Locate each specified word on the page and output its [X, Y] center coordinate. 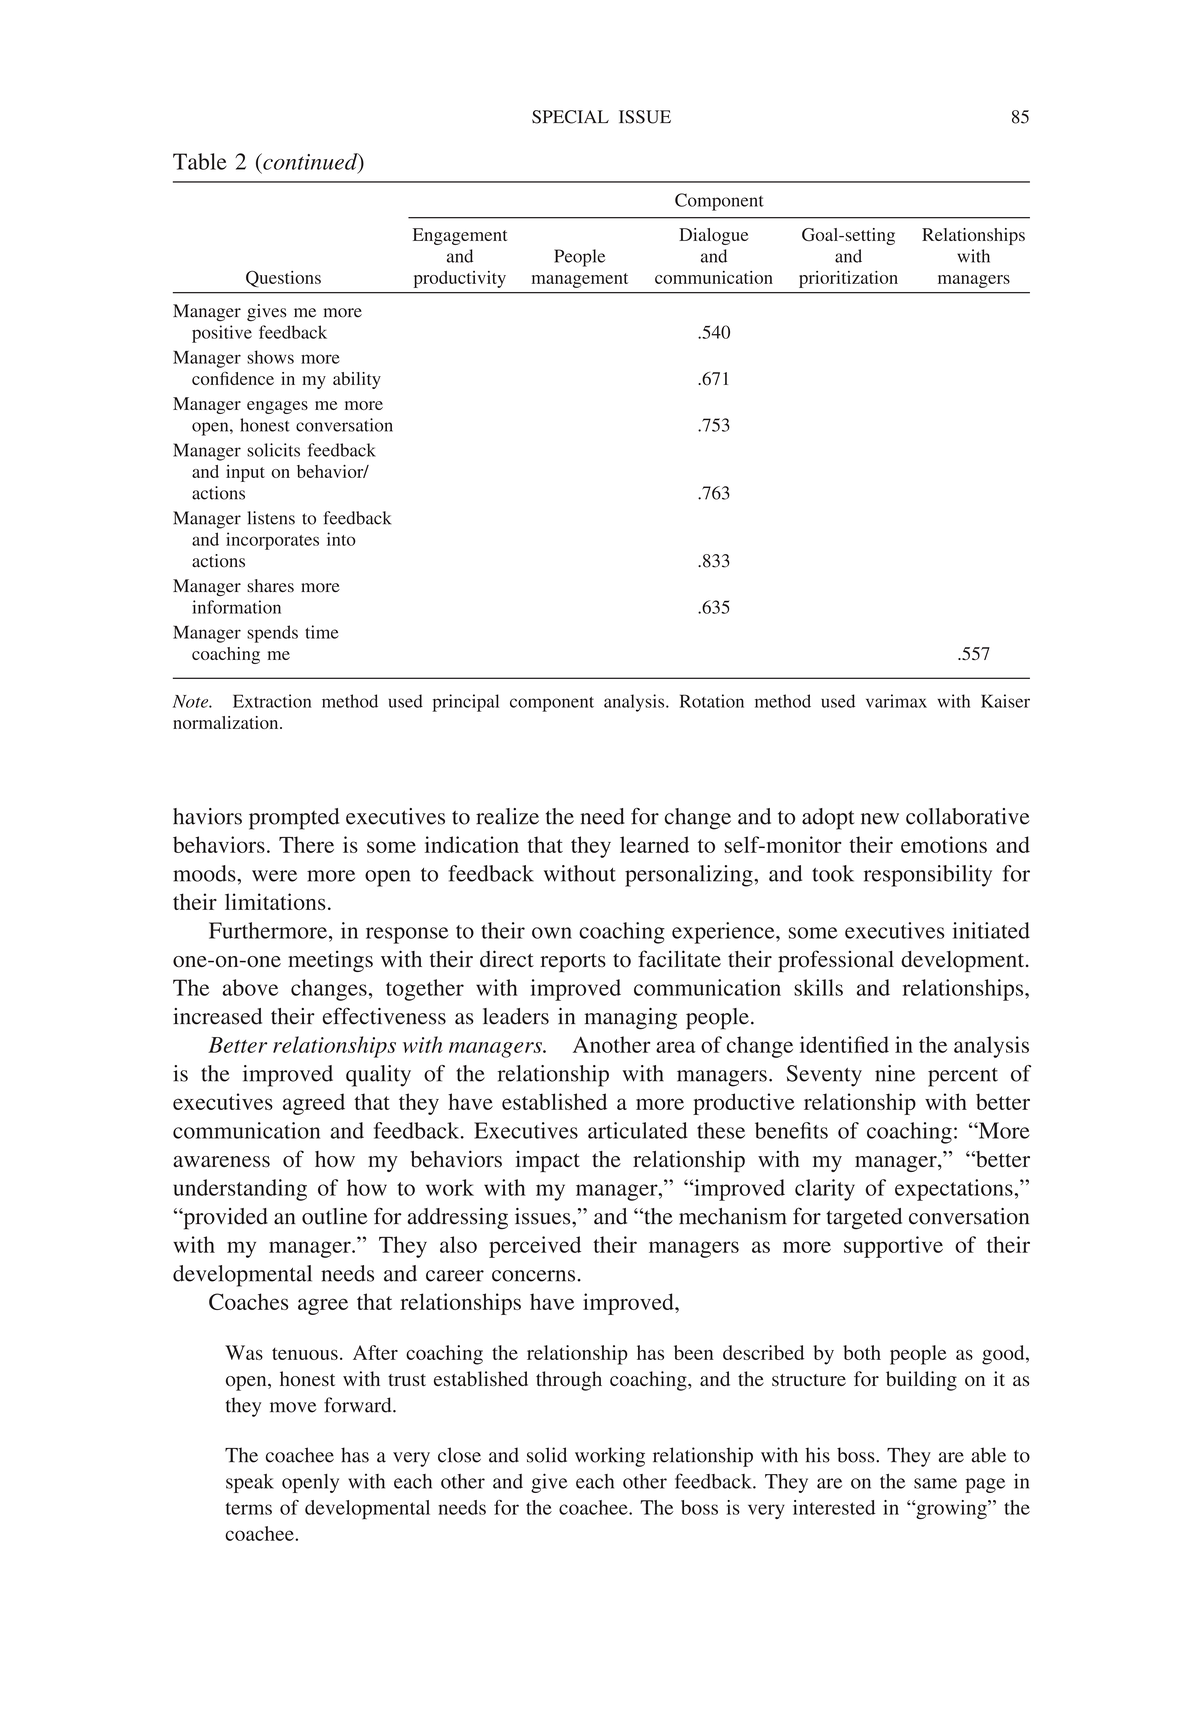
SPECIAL [570, 117]
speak [250, 1483]
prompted [294, 819]
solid [547, 1455]
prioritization [848, 279]
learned [654, 844]
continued [310, 162]
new [880, 819]
